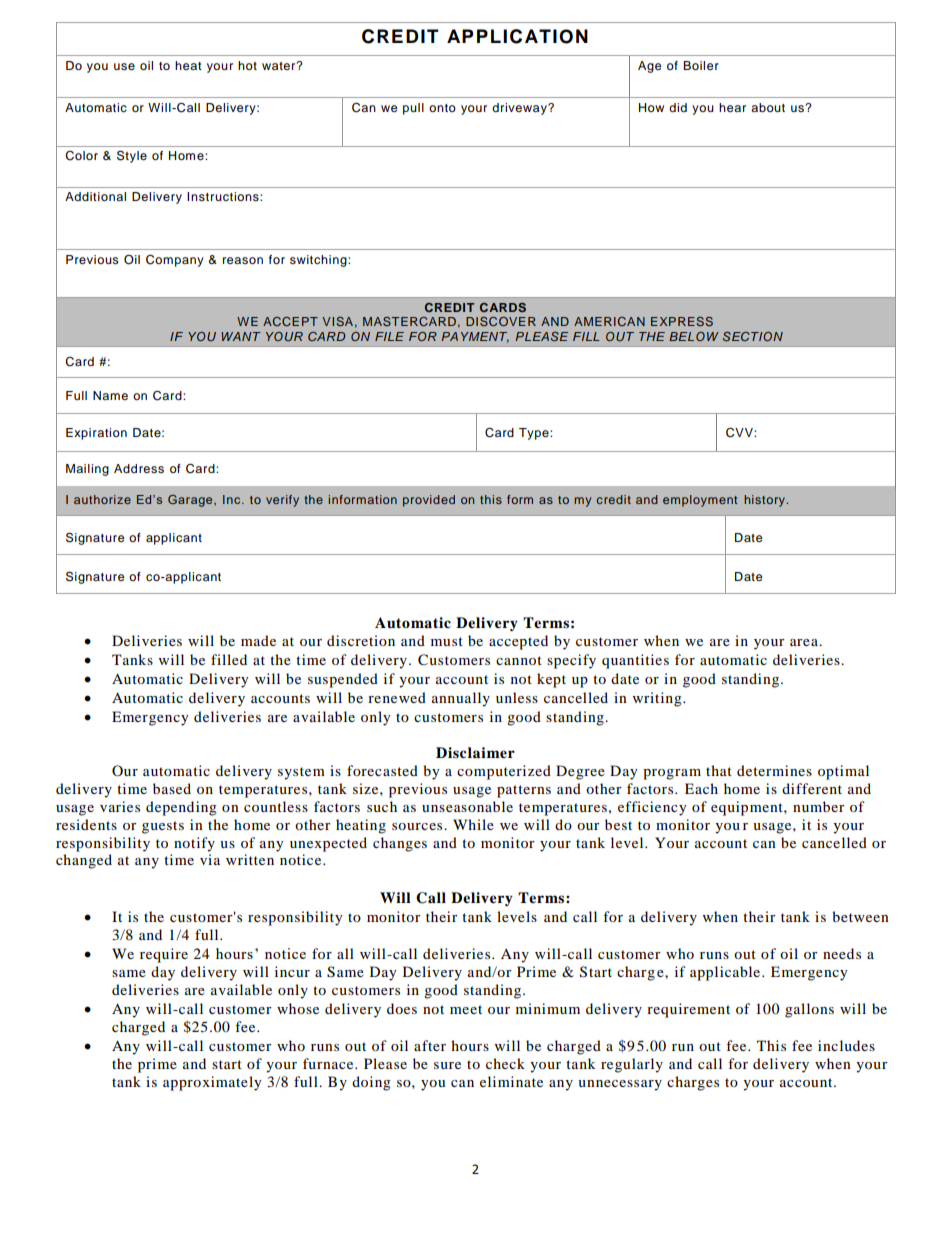  Describe the element at coordinates (429, 501) in the page. I see `provided` at that location.
